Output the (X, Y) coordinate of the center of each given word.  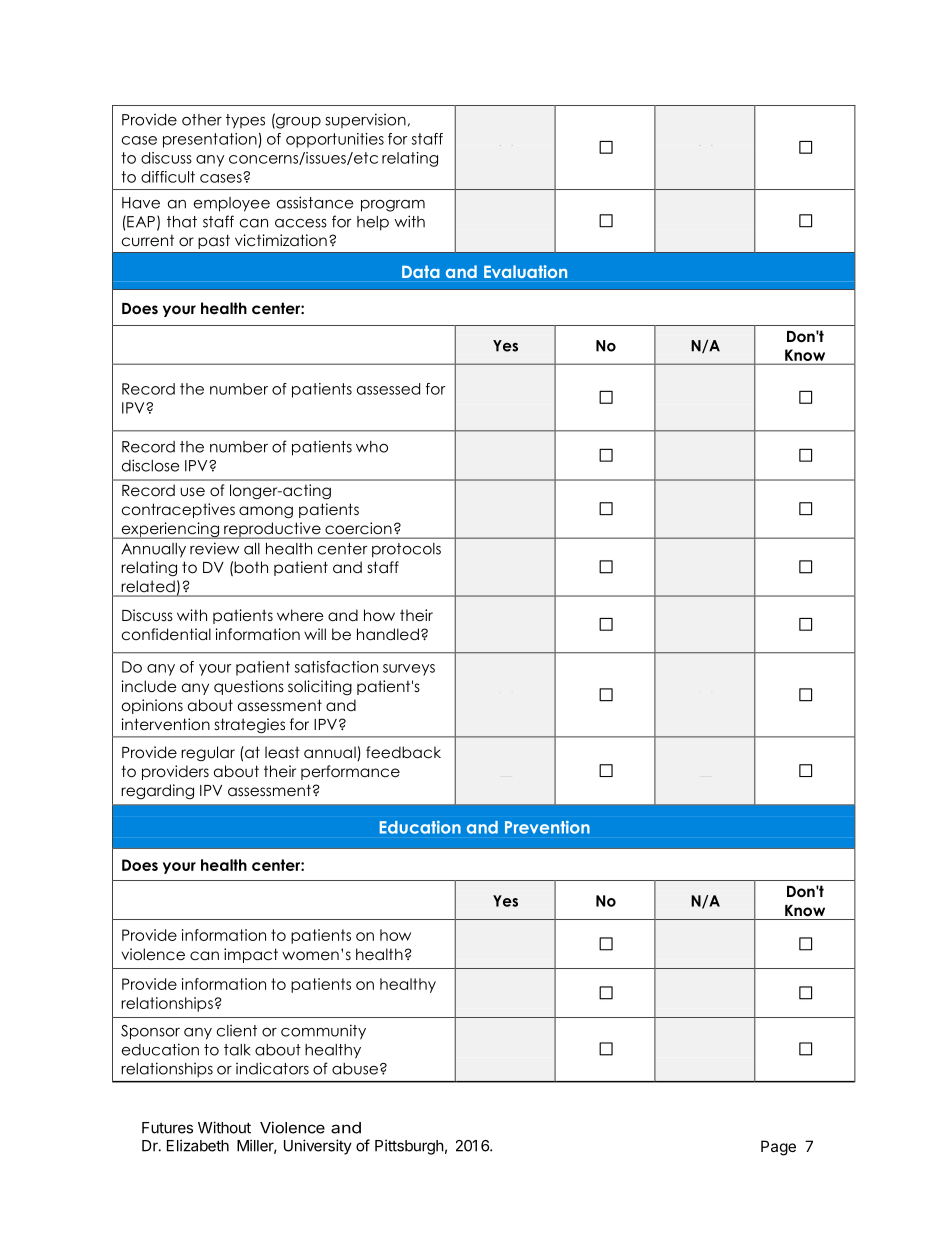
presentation (211, 140)
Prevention (547, 827)
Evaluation (525, 271)
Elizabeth (198, 1145)
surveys (409, 670)
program (393, 206)
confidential (166, 634)
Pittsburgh (409, 1147)
